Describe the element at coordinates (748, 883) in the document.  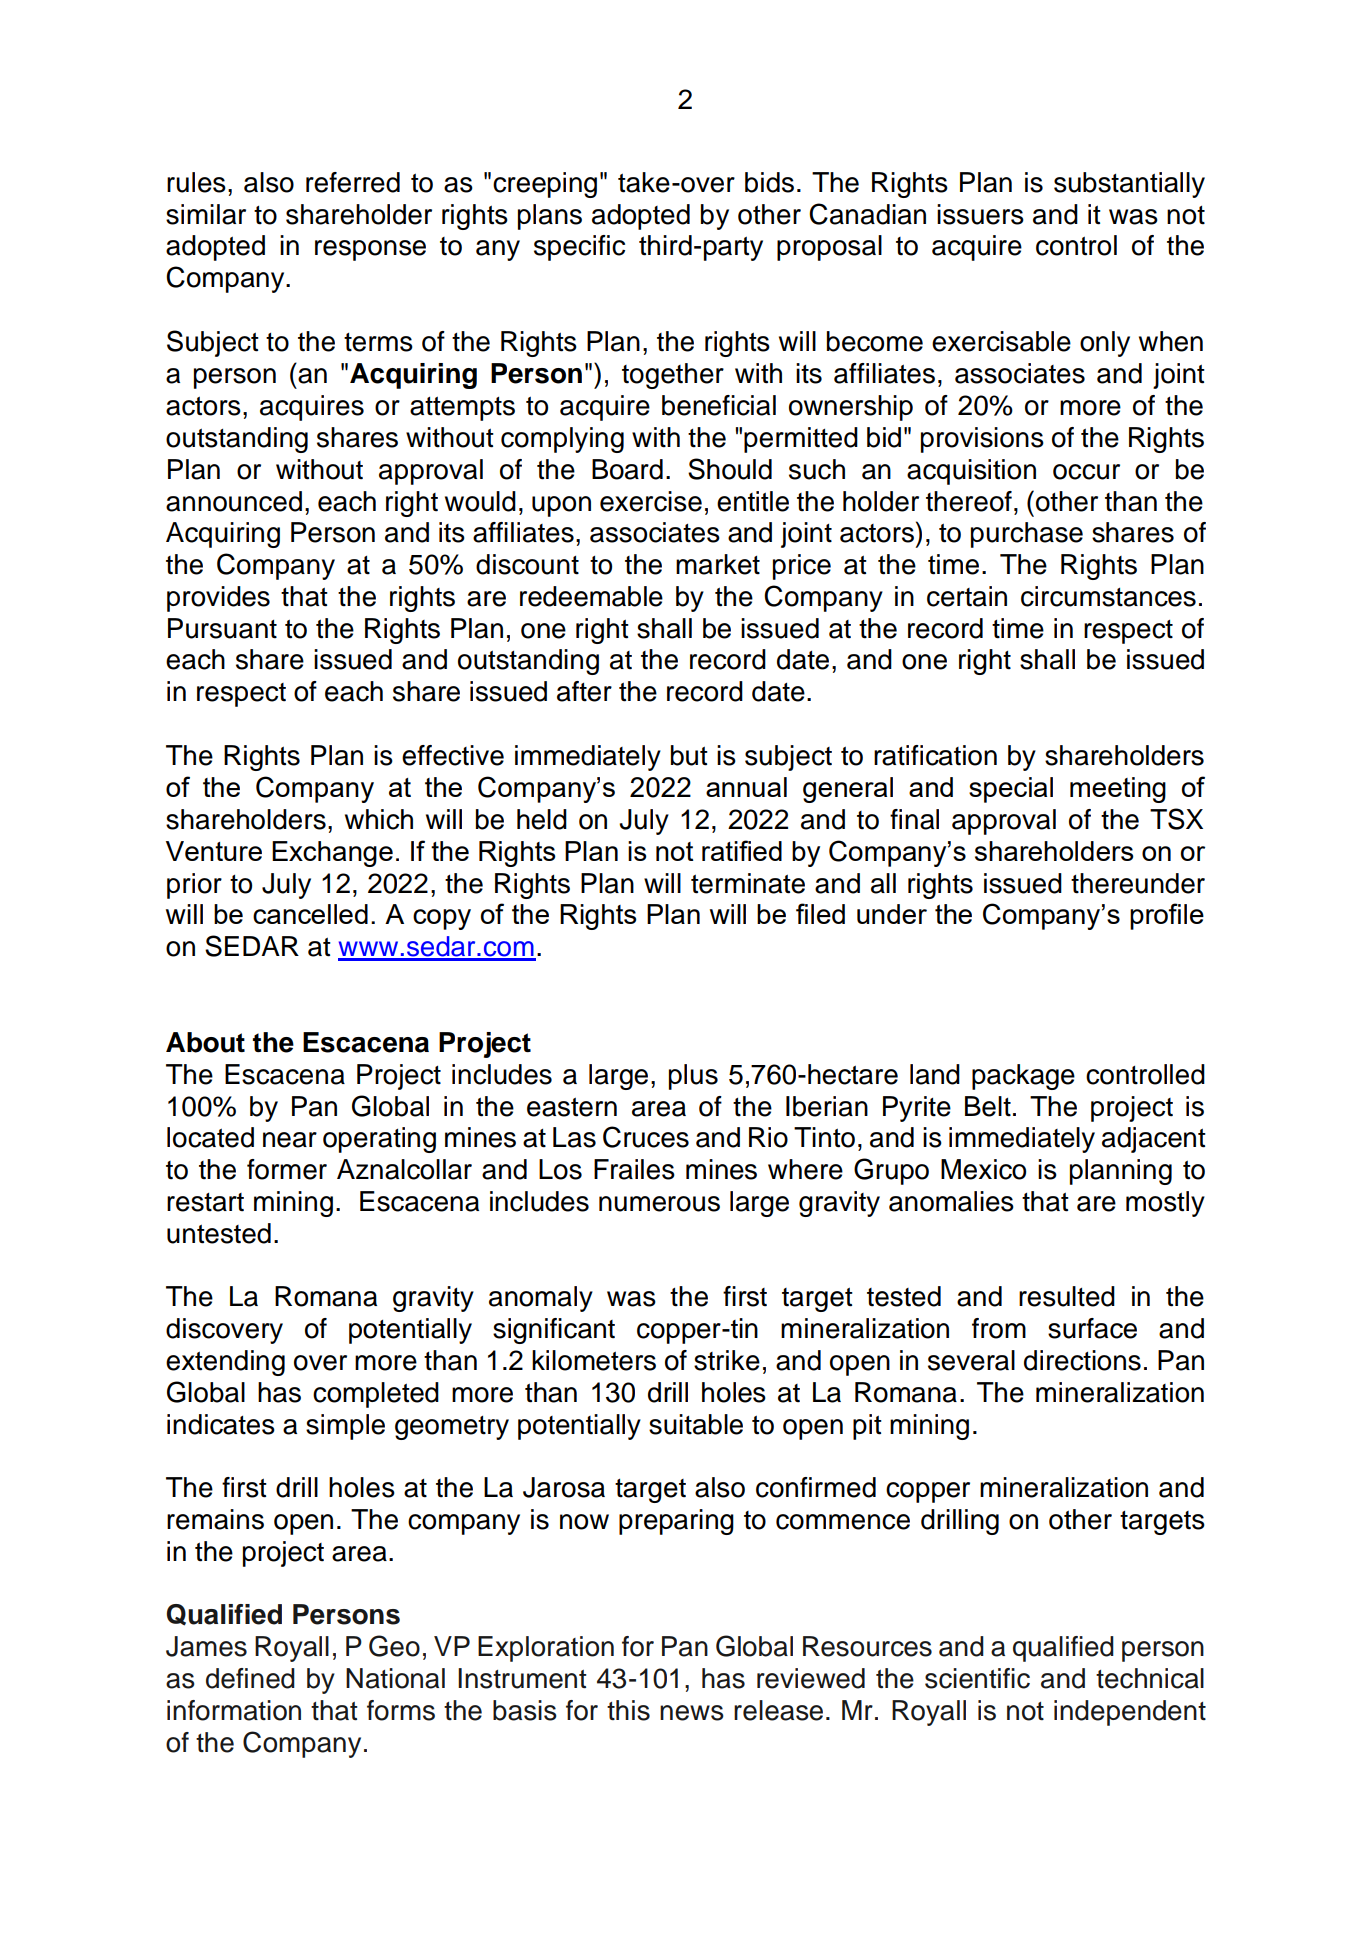
I see `terminate` at that location.
